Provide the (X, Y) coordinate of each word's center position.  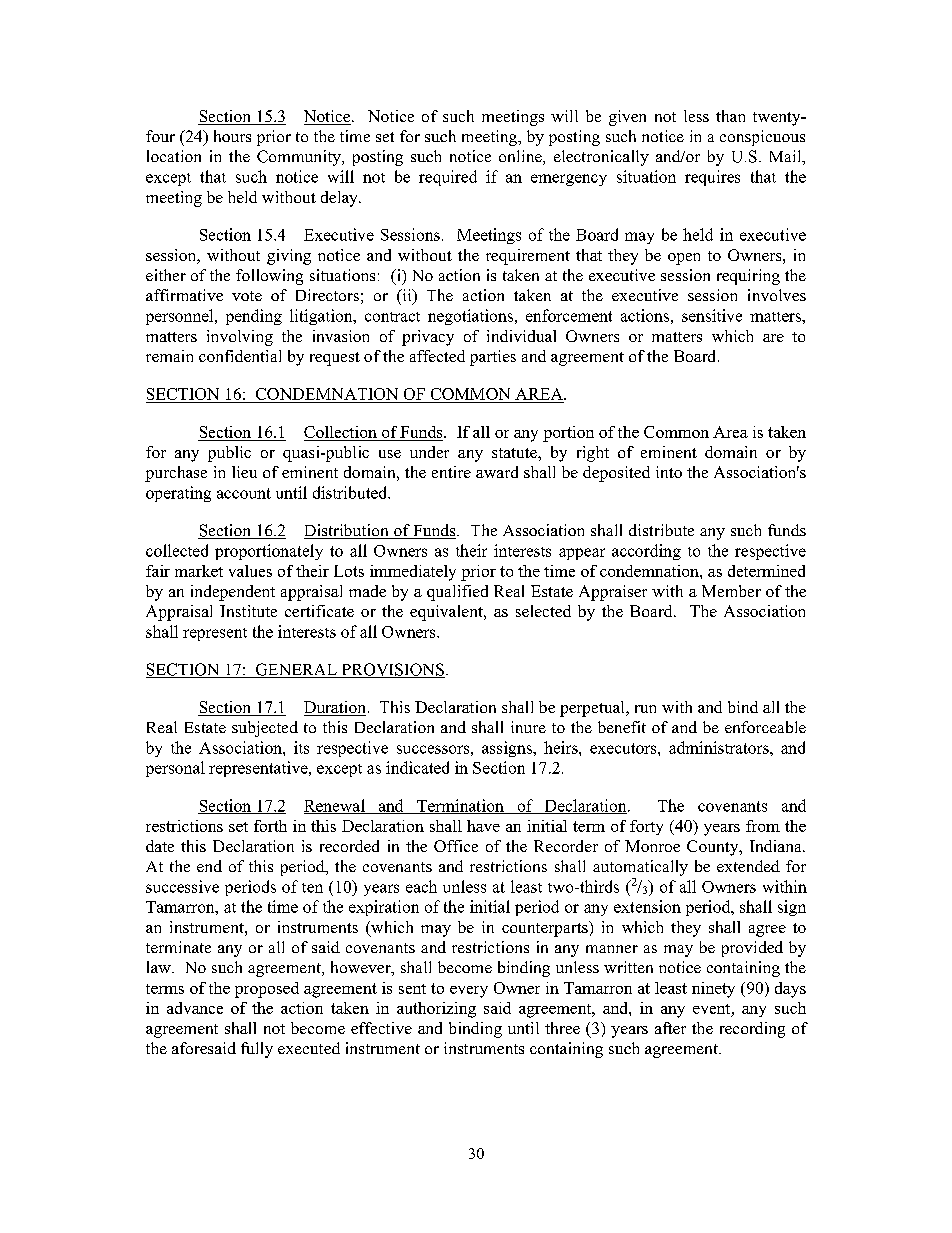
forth (270, 826)
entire (451, 472)
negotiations (470, 317)
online (521, 157)
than (730, 116)
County (714, 848)
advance (195, 1008)
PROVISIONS (392, 670)
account (244, 493)
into (669, 472)
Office (456, 846)
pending (254, 317)
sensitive (712, 315)
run (645, 709)
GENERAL (296, 670)
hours (232, 136)
